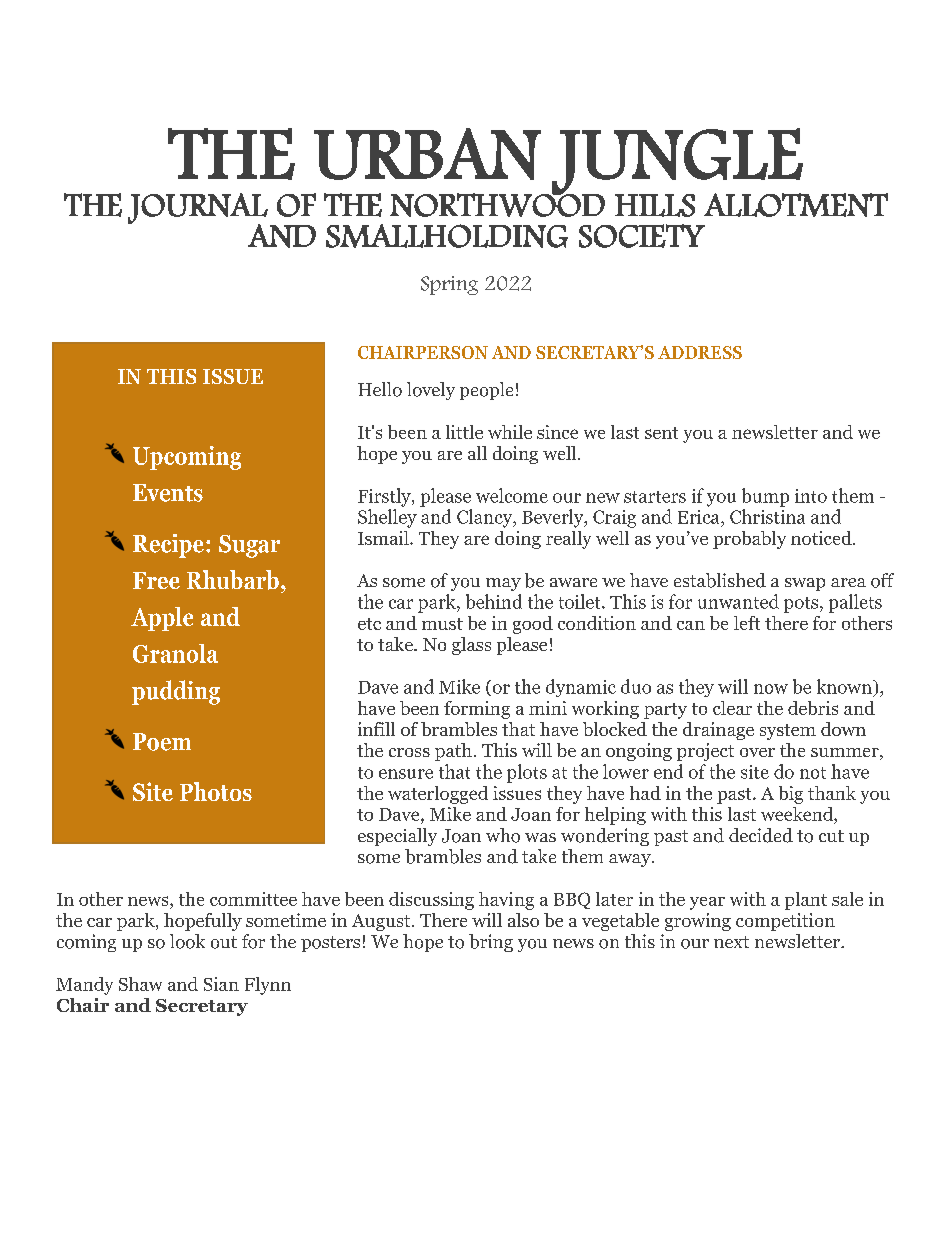  I want to click on JOURNAL, so click(198, 209).
